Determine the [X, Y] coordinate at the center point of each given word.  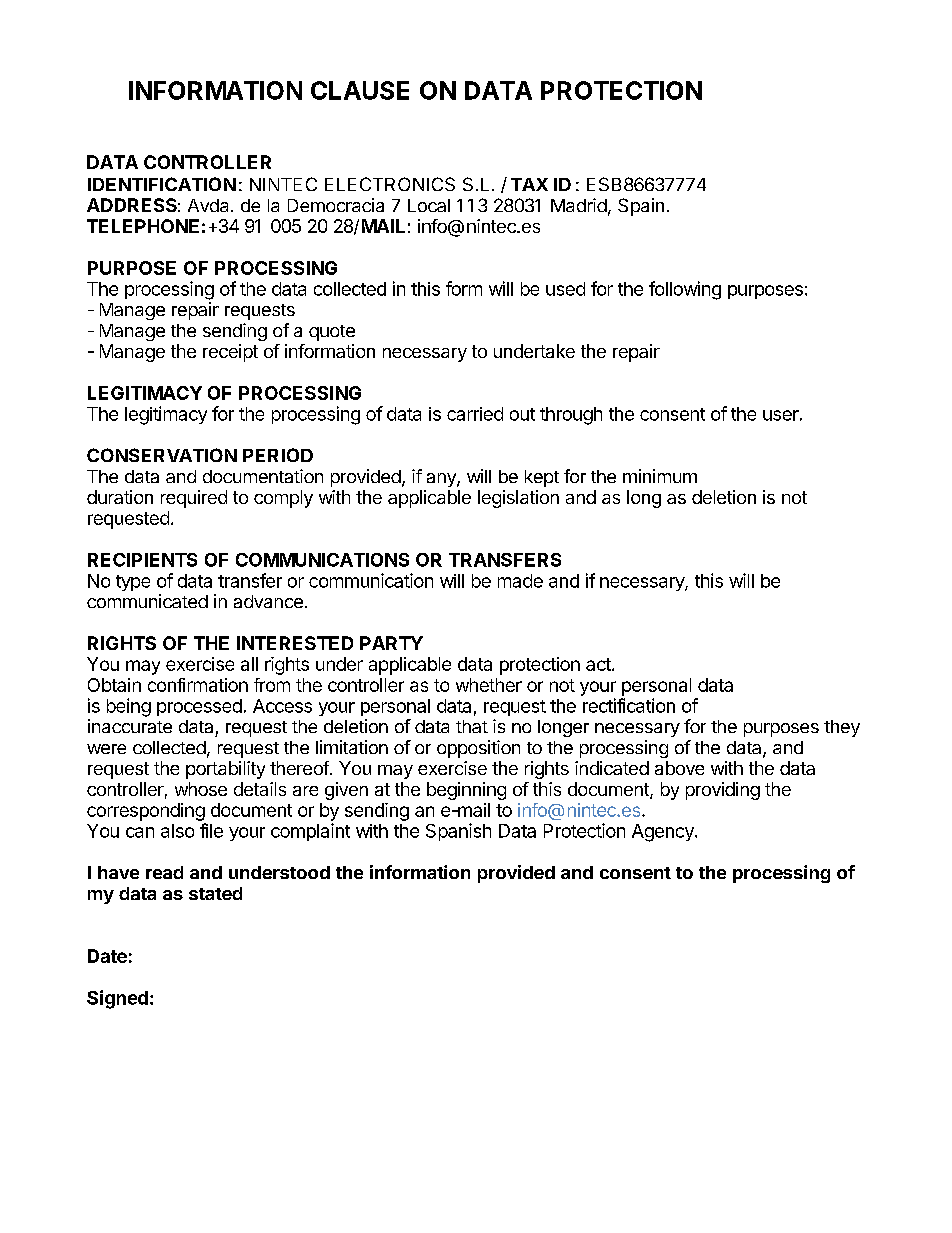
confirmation [198, 685]
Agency [664, 833]
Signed [117, 999]
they [842, 728]
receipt [230, 353]
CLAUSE [360, 90]
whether [489, 685]
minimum [660, 476]
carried [475, 414]
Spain [641, 207]
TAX [529, 184]
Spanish [458, 832]
